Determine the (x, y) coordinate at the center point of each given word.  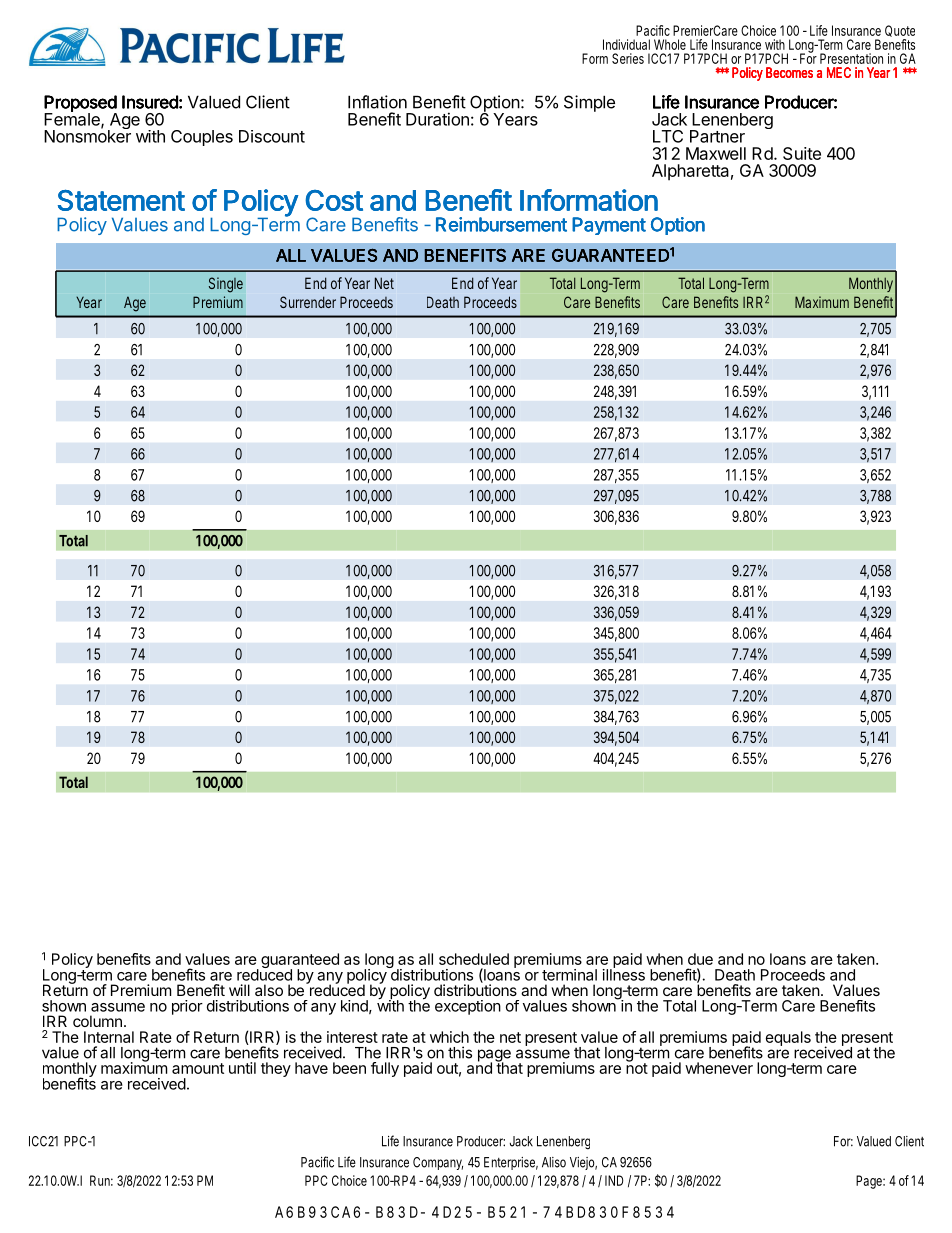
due (700, 959)
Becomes (789, 72)
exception (468, 1007)
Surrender (308, 302)
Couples (202, 138)
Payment (609, 226)
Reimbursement (501, 224)
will (239, 990)
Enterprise (511, 1163)
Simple (589, 103)
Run (101, 1180)
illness (624, 974)
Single (226, 285)
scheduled (474, 959)
